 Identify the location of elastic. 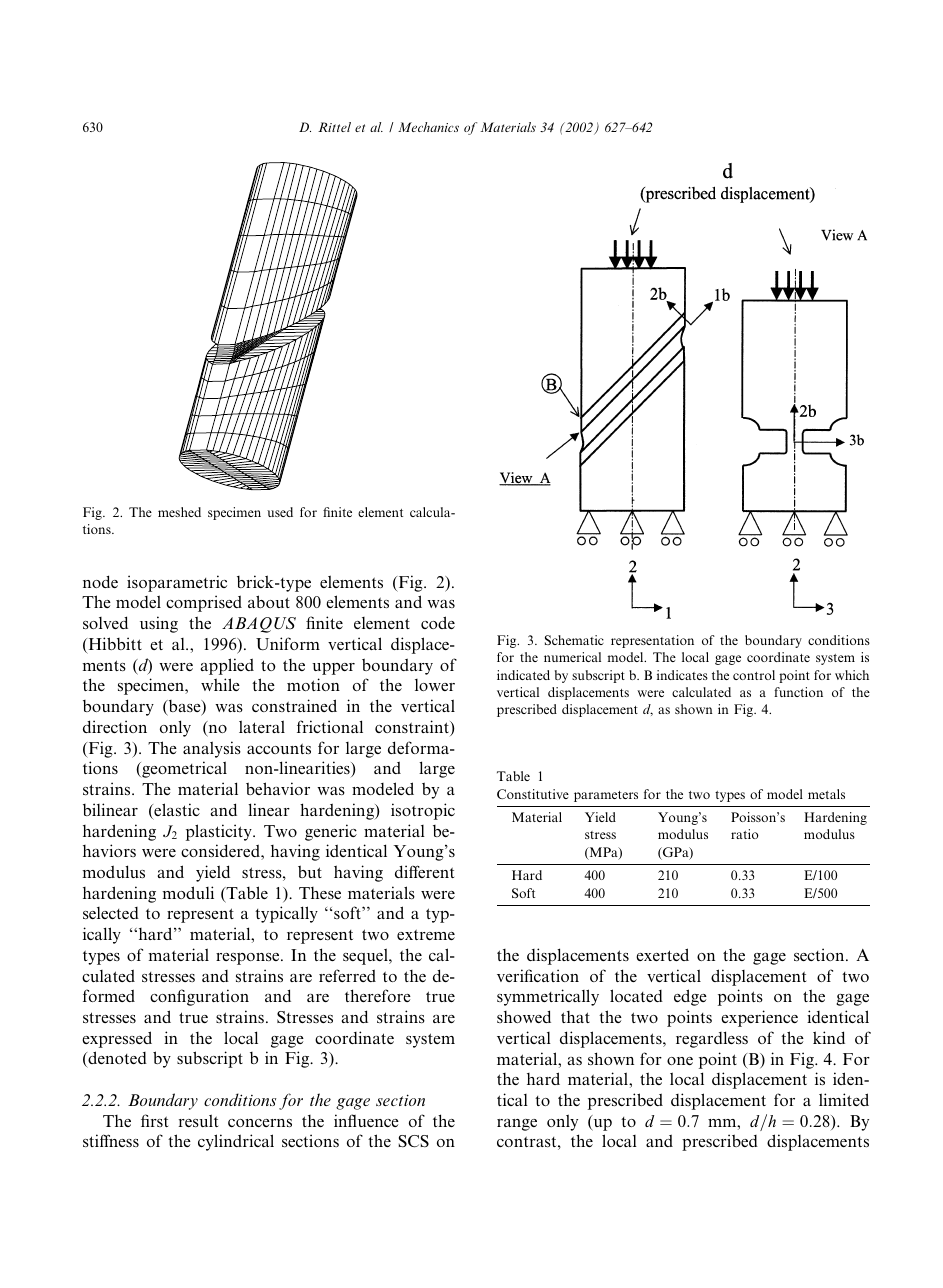
(176, 811).
